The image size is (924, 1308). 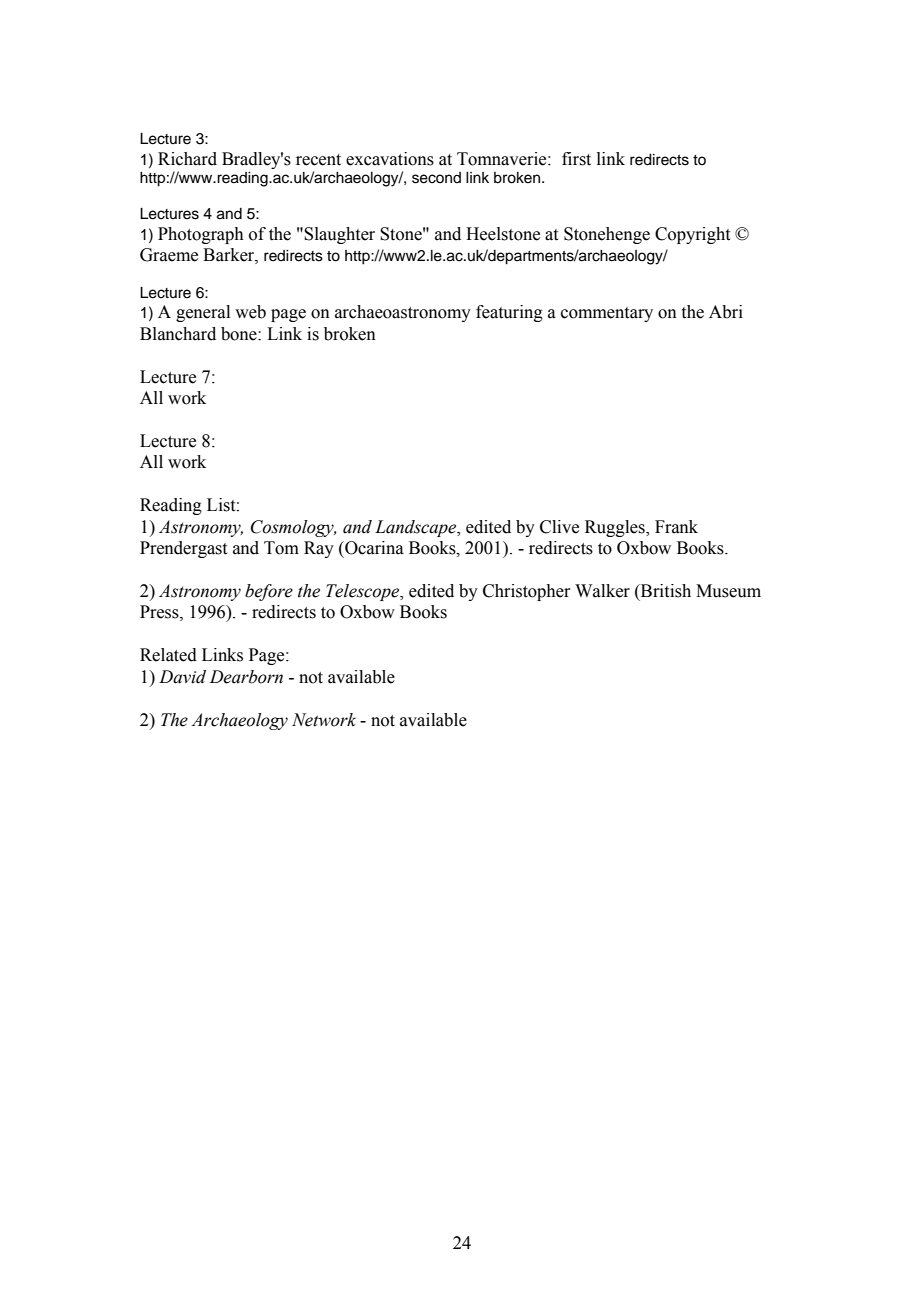 I want to click on Richard, so click(x=187, y=159).
